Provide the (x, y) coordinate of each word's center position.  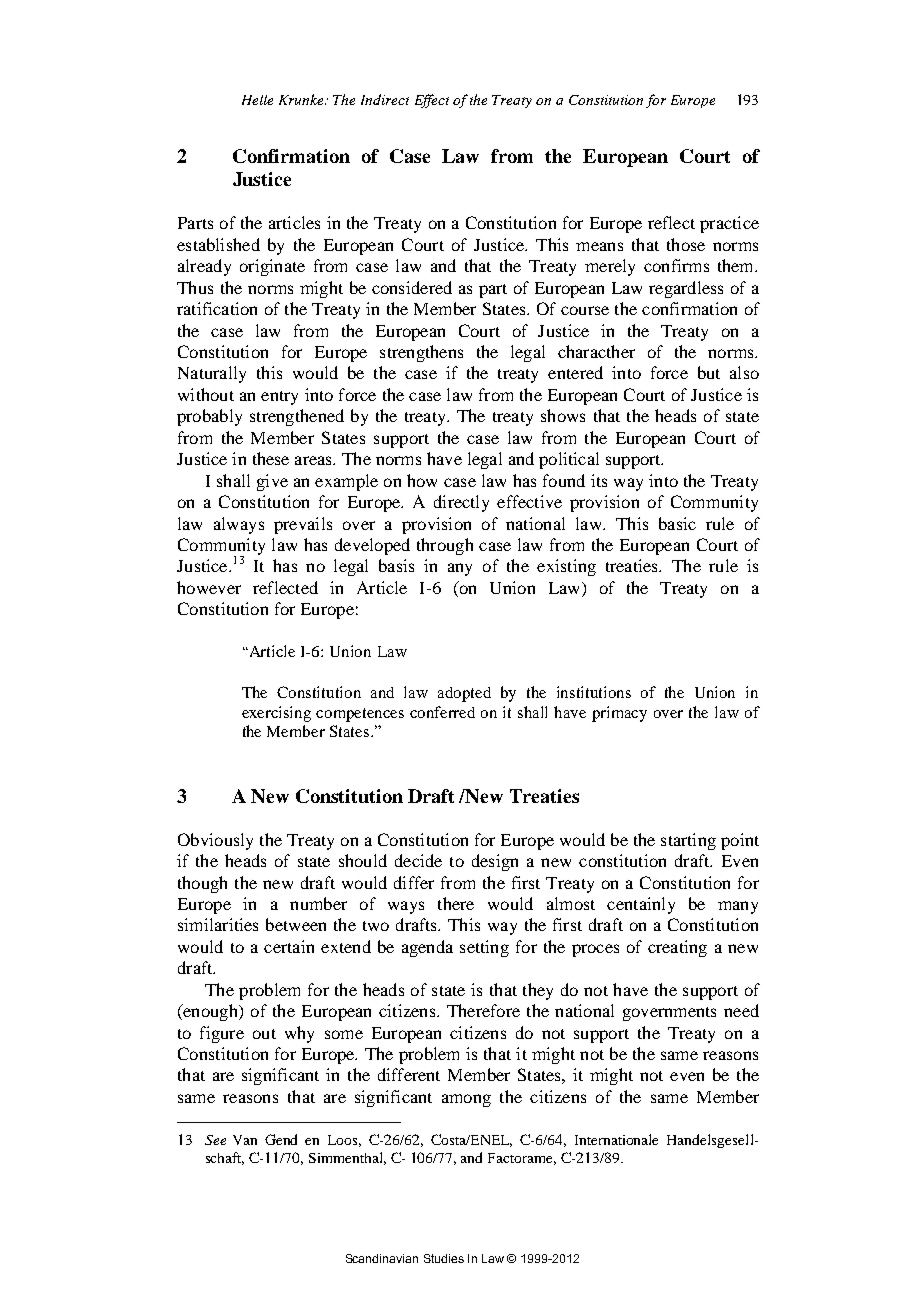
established (218, 244)
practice (729, 224)
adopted (464, 694)
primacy (619, 714)
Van (245, 1140)
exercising (276, 714)
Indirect (385, 99)
